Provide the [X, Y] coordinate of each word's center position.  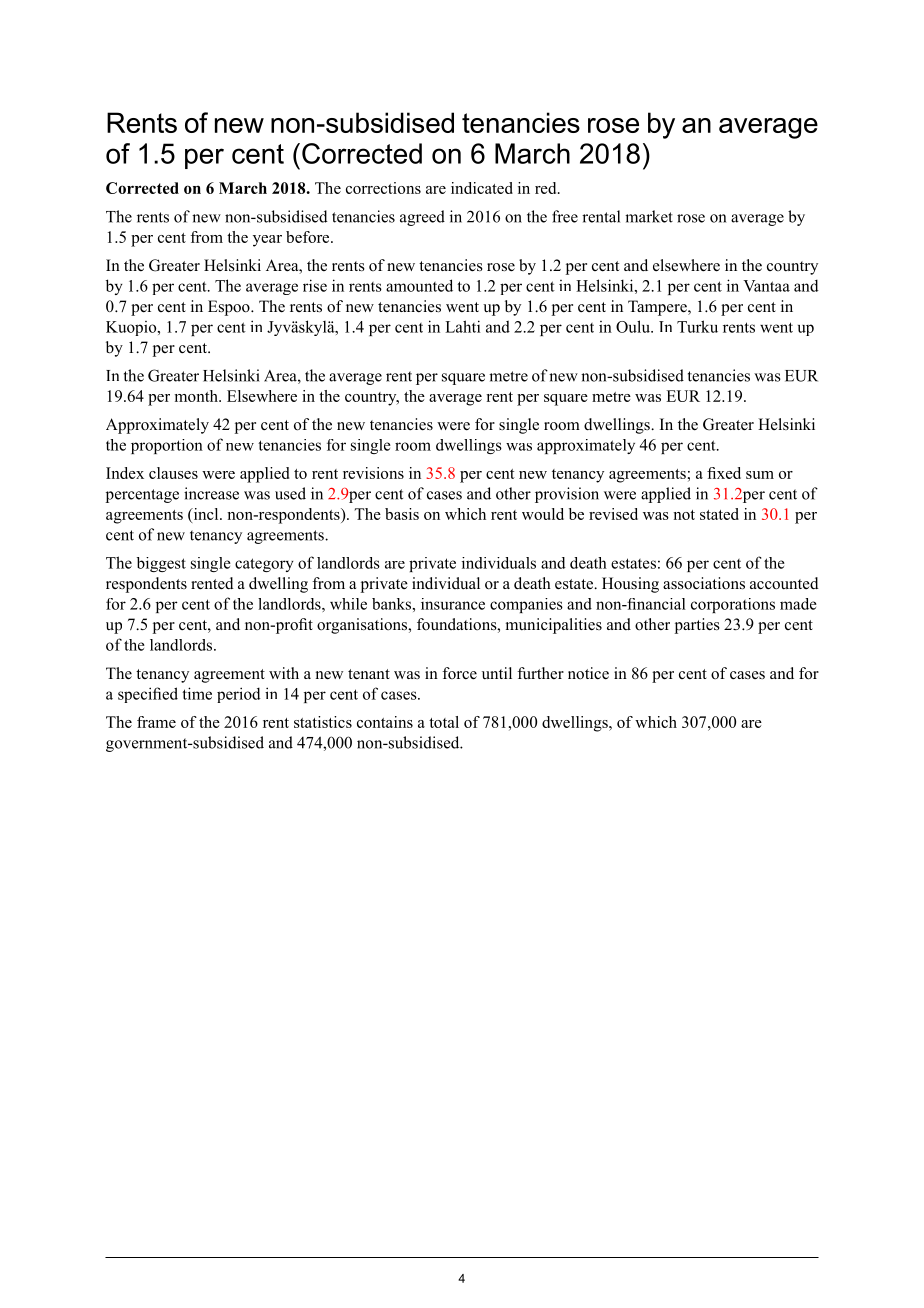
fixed [724, 473]
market [649, 216]
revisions [373, 473]
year [267, 241]
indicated [482, 188]
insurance [453, 604]
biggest [161, 564]
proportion [167, 446]
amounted [419, 285]
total [444, 722]
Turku [697, 326]
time [197, 693]
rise [315, 285]
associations [704, 583]
